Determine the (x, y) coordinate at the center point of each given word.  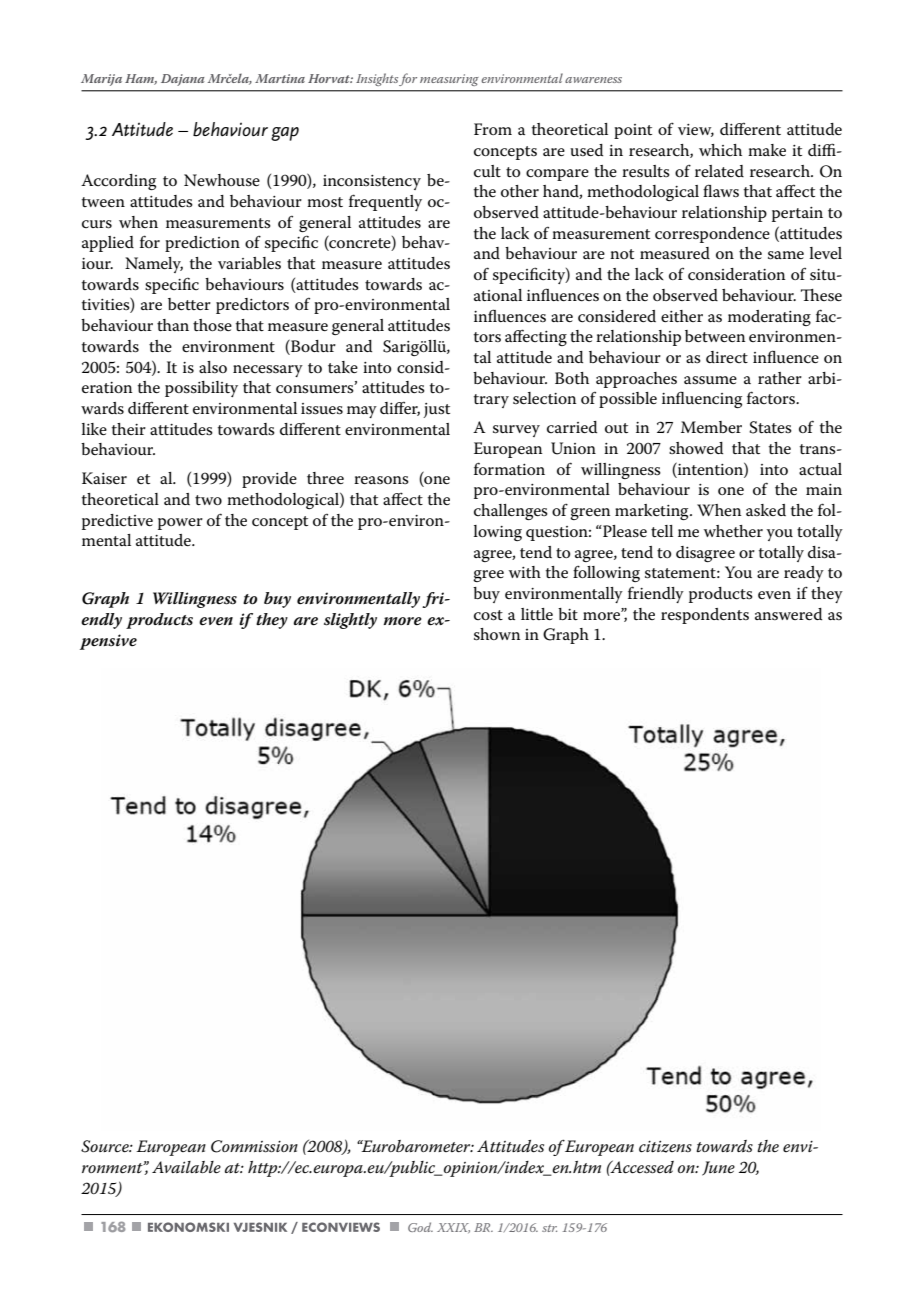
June (718, 1168)
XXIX (453, 1228)
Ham (141, 79)
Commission (254, 1146)
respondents (705, 616)
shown (497, 634)
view (696, 130)
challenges (511, 512)
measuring (449, 80)
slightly (350, 621)
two (208, 500)
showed (696, 448)
